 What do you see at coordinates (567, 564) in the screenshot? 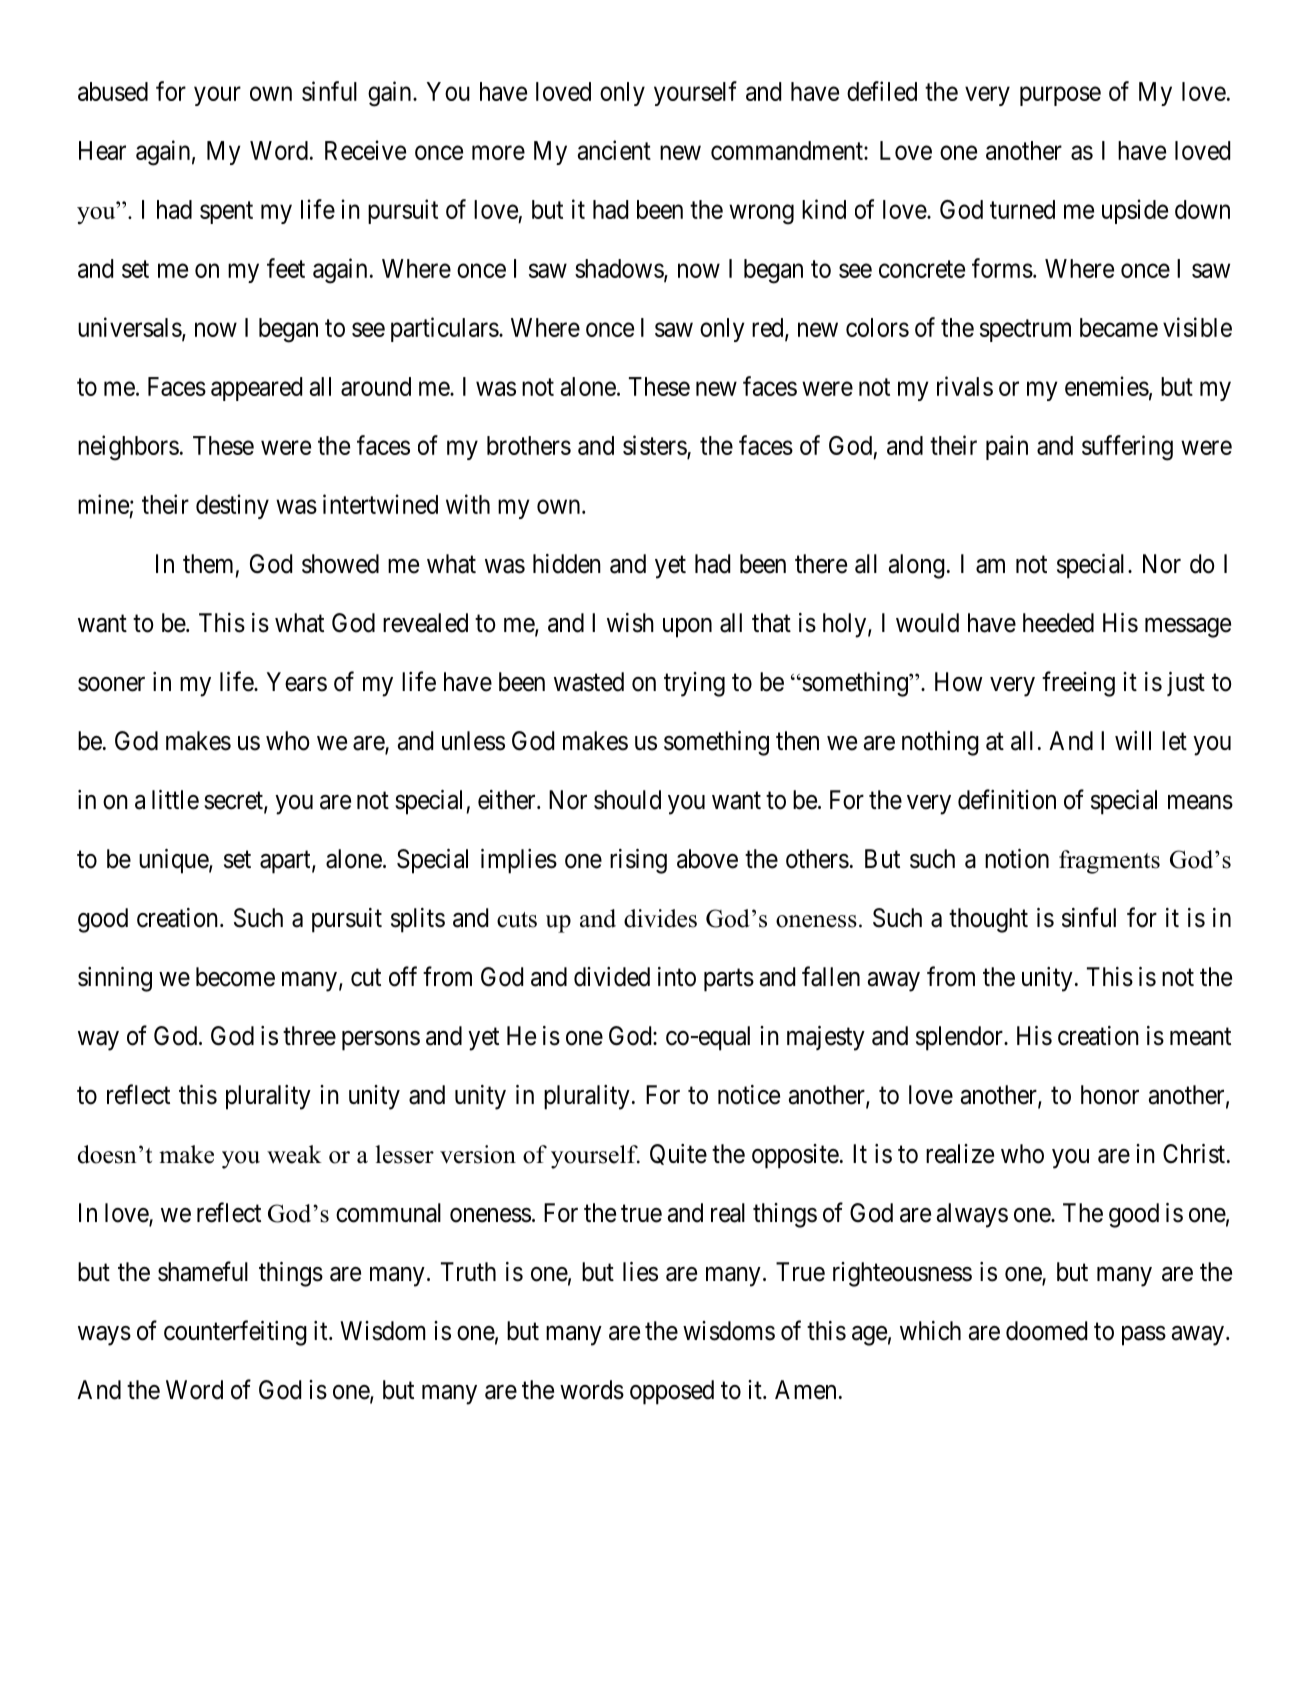
I see `hidden` at bounding box center [567, 564].
